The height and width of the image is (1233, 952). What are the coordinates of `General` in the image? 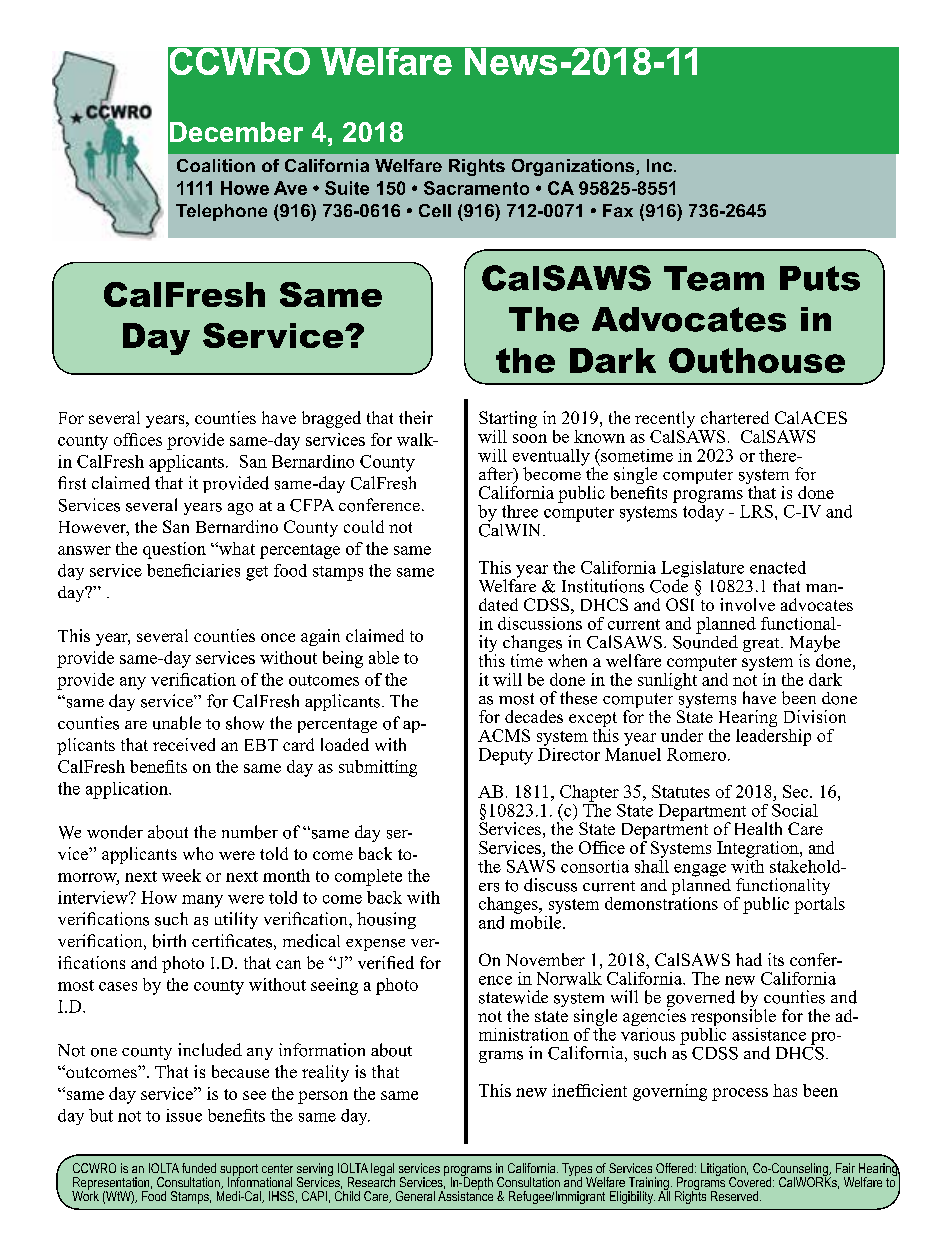 It's located at (415, 1196).
